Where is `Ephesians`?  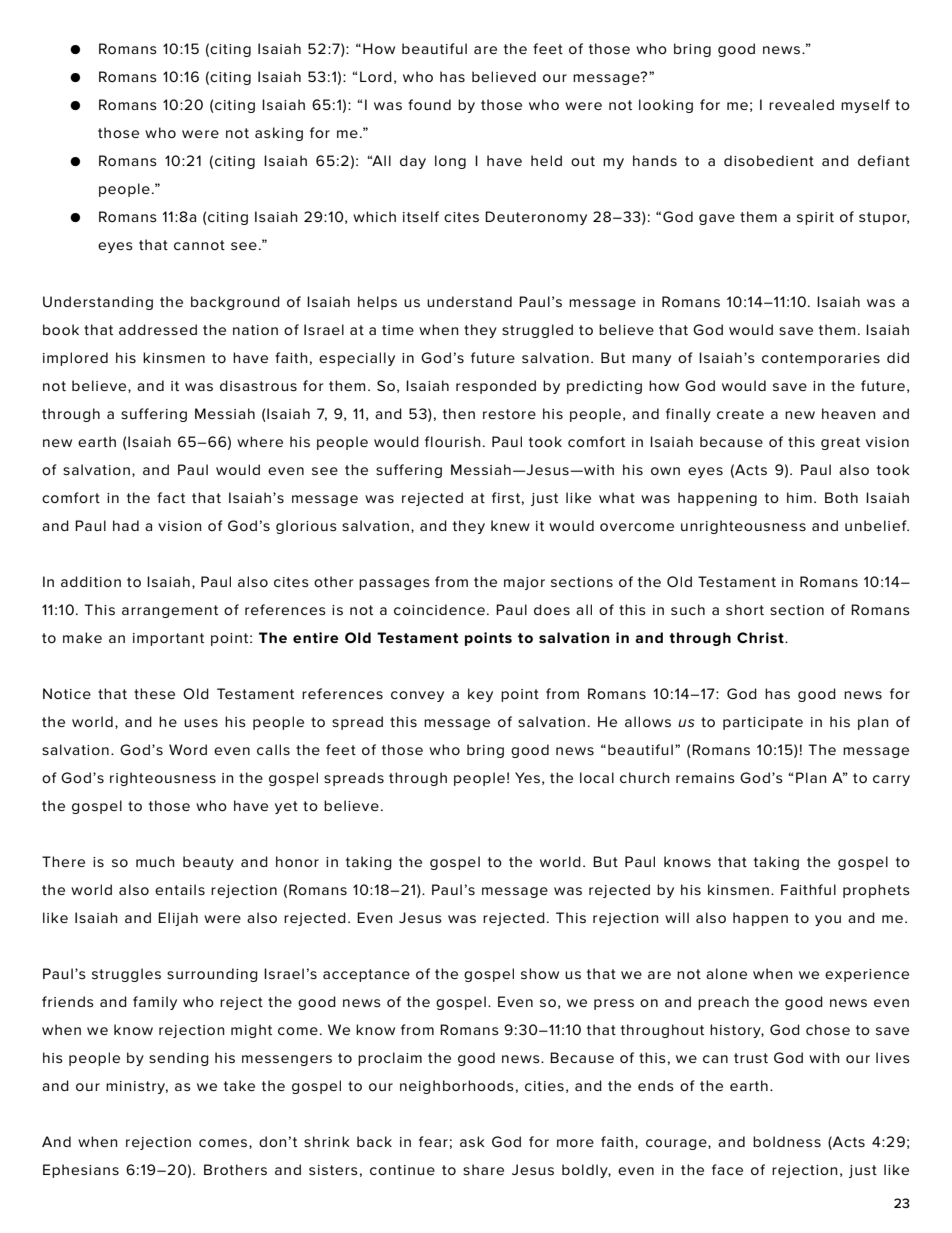
Ephesians is located at coordinates (81, 1171).
